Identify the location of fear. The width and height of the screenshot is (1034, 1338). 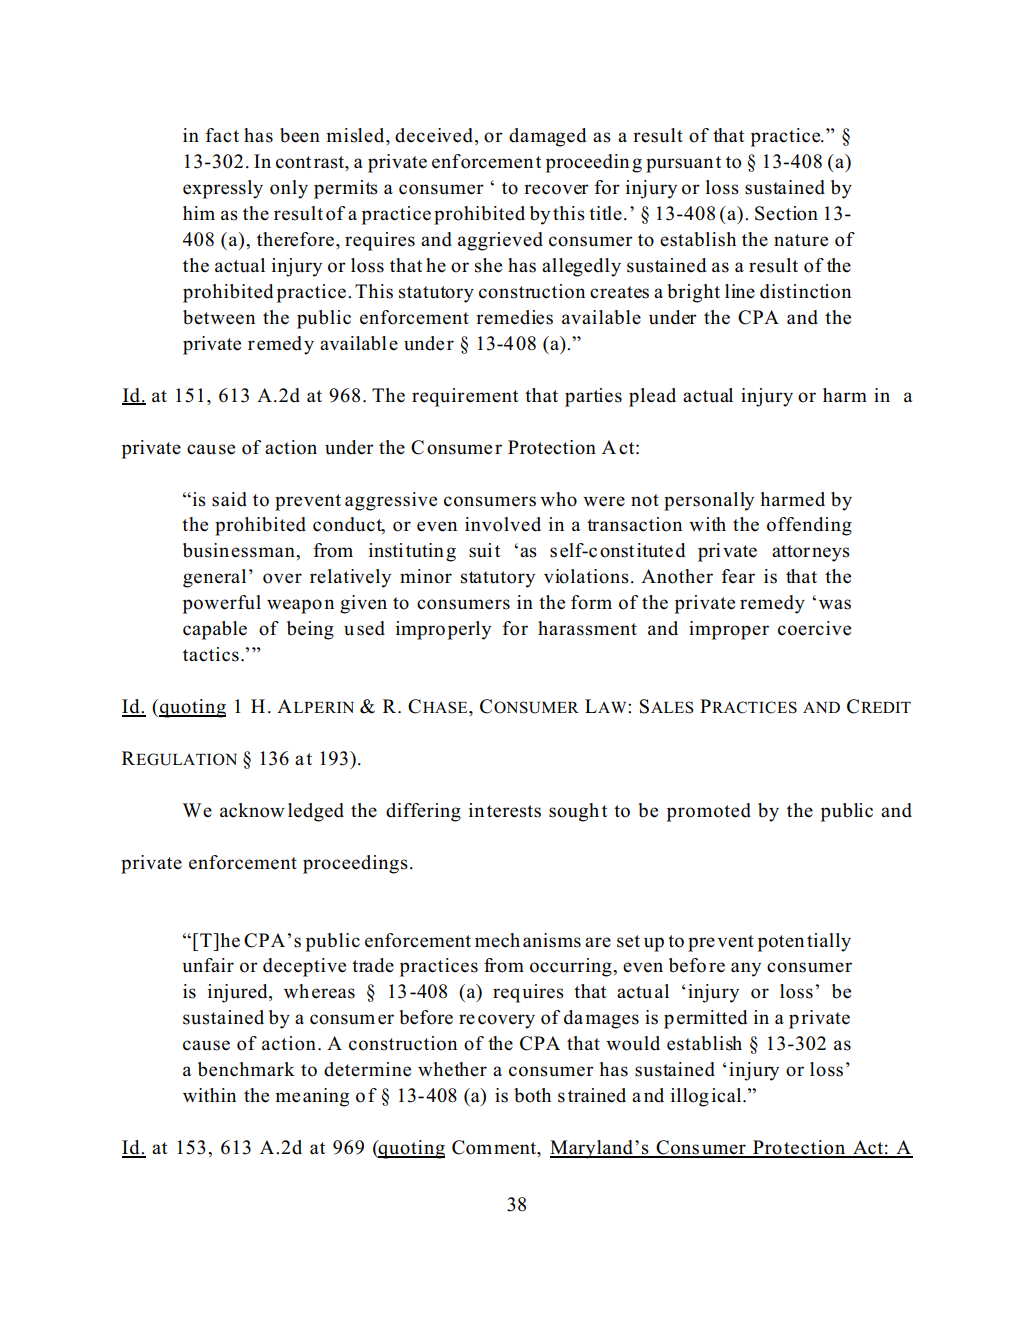
(738, 576).
